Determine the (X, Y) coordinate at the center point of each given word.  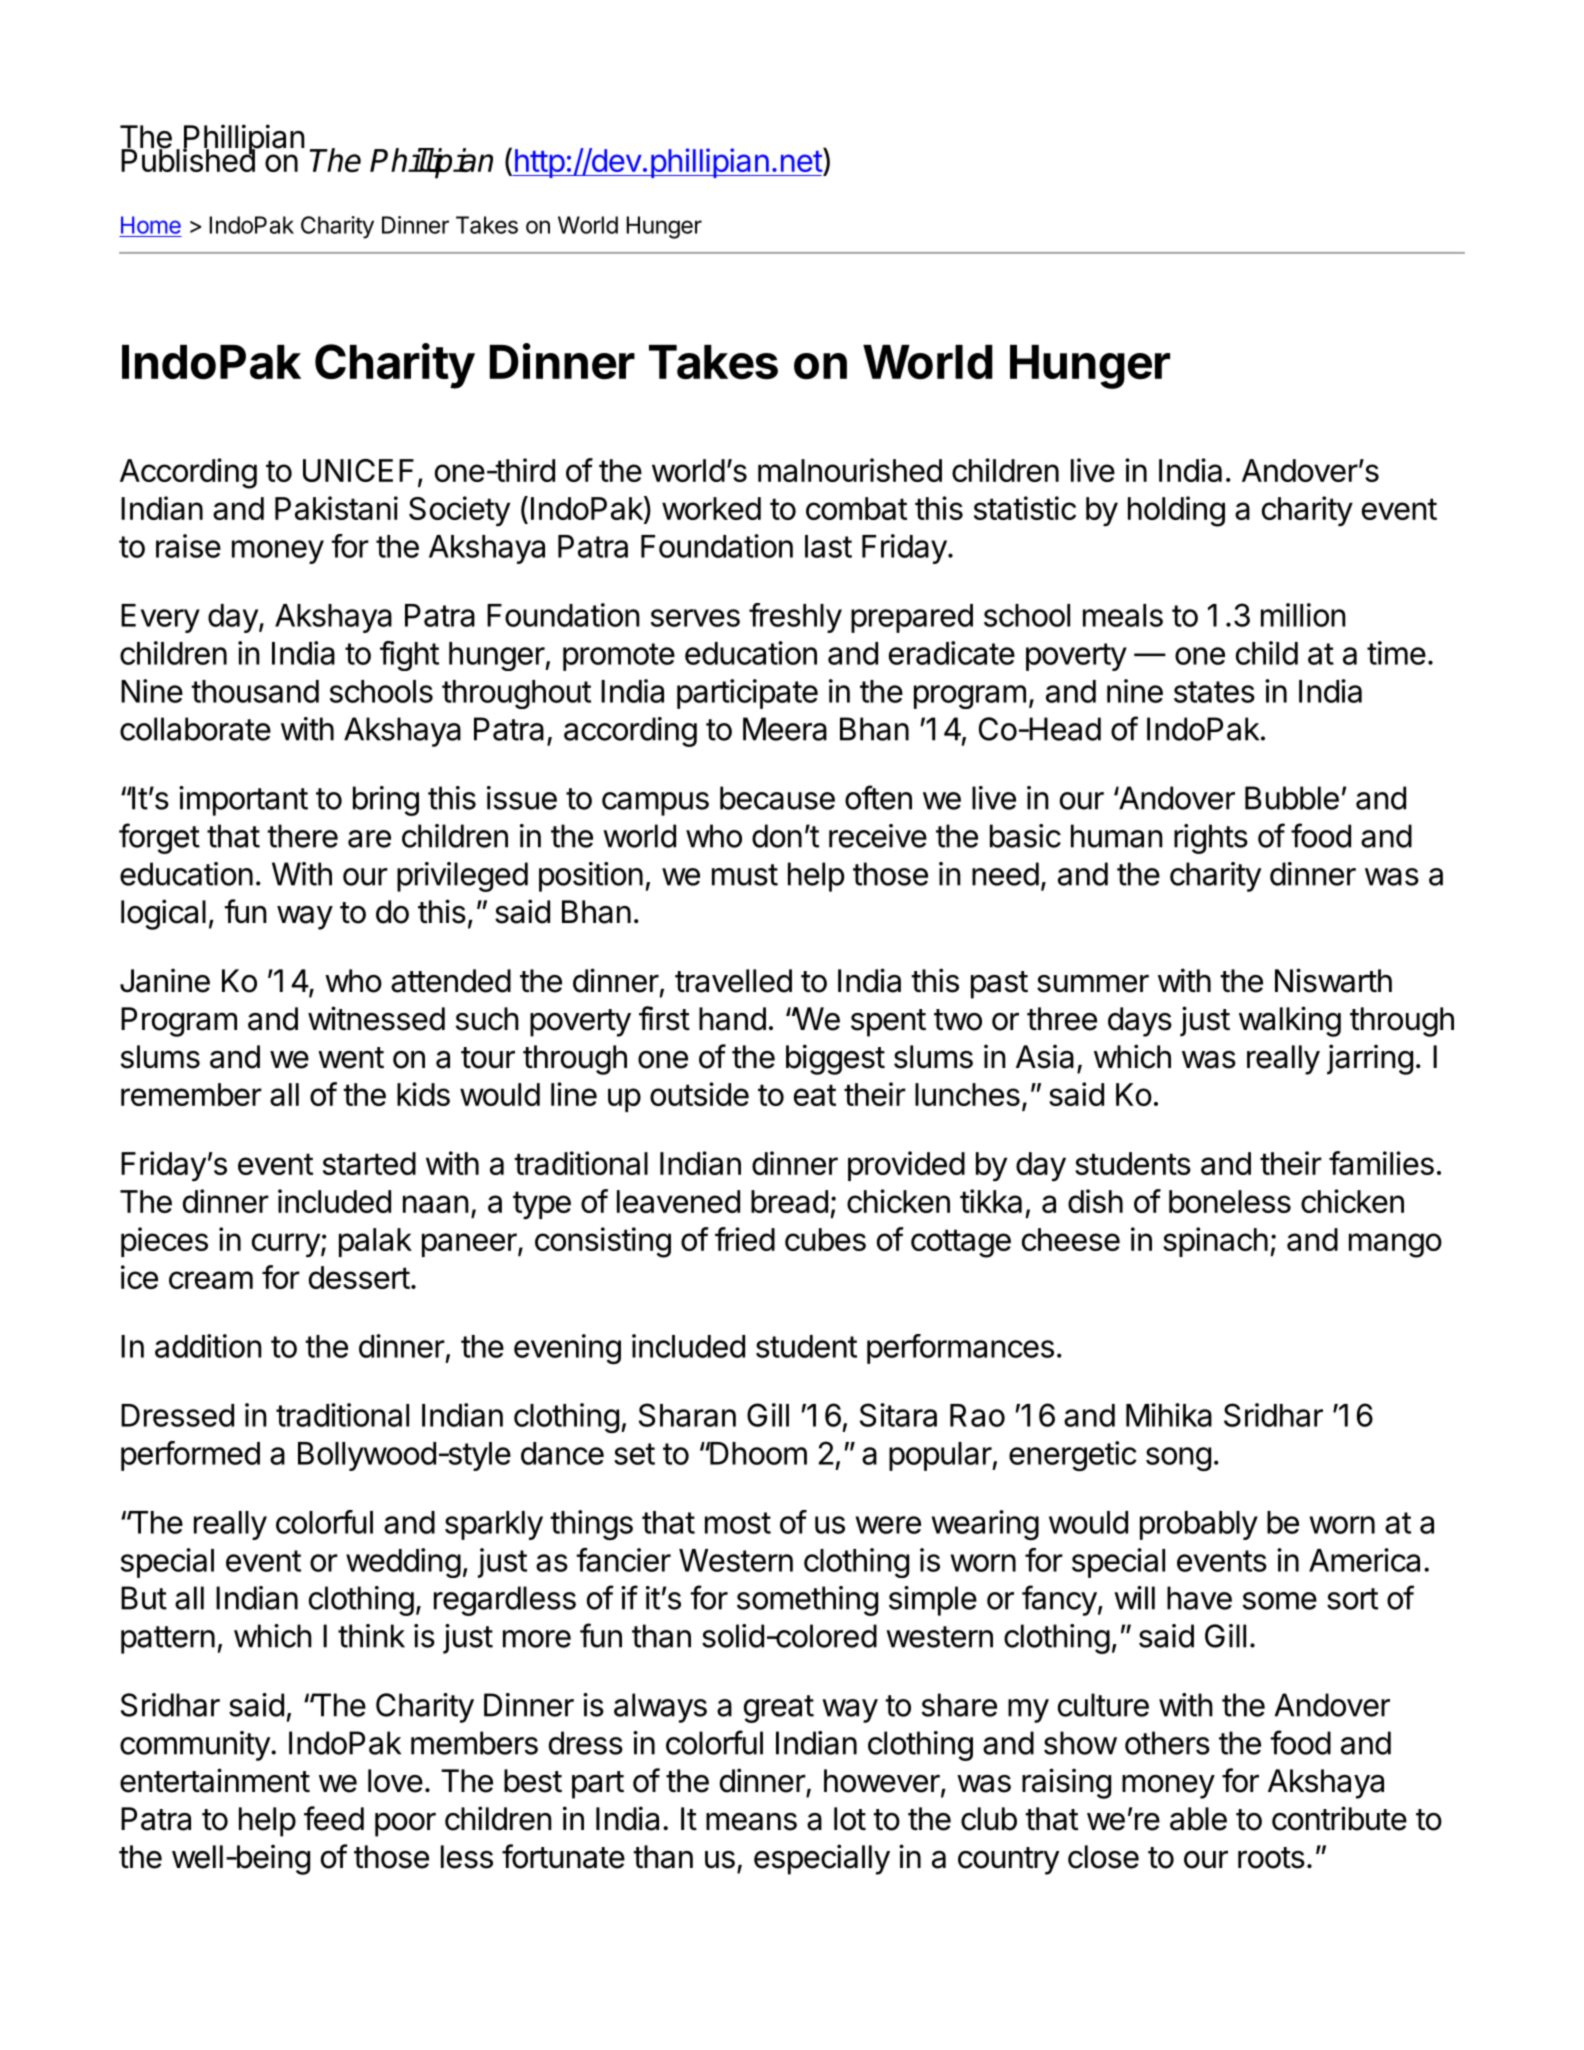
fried (745, 1239)
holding (1176, 511)
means (751, 1821)
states (1214, 692)
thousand (255, 691)
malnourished (850, 470)
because (777, 798)
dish (1095, 1201)
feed (334, 1818)
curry (286, 1245)
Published (188, 159)
